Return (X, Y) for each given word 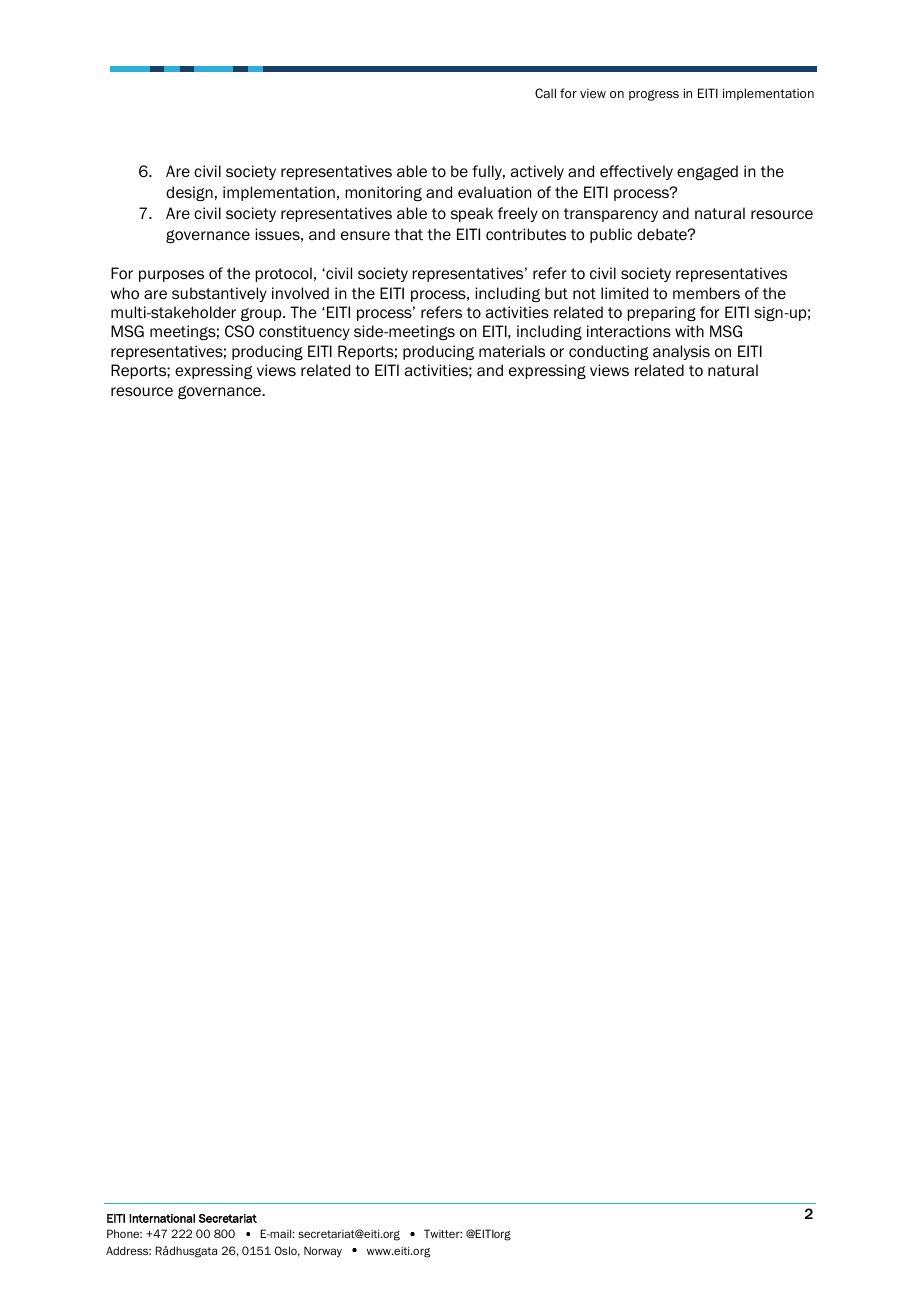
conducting (609, 352)
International (162, 1218)
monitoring (383, 193)
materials (512, 351)
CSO (239, 331)
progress (654, 95)
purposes (171, 276)
